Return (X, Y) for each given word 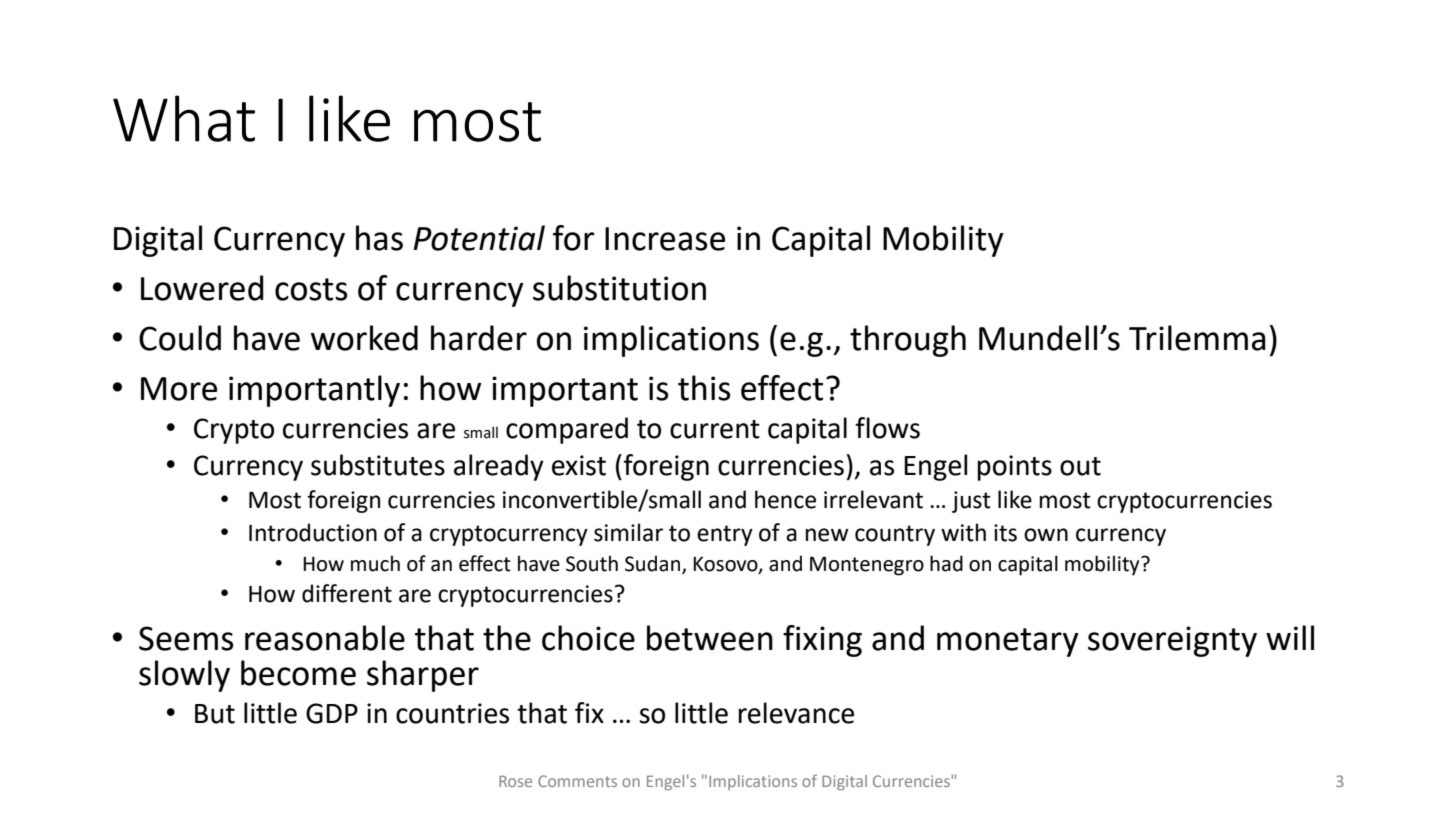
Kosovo (726, 565)
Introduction (313, 532)
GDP (332, 713)
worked (364, 338)
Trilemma (1197, 338)
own (1046, 535)
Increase (665, 239)
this (704, 388)
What (184, 118)
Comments (577, 781)
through (908, 341)
